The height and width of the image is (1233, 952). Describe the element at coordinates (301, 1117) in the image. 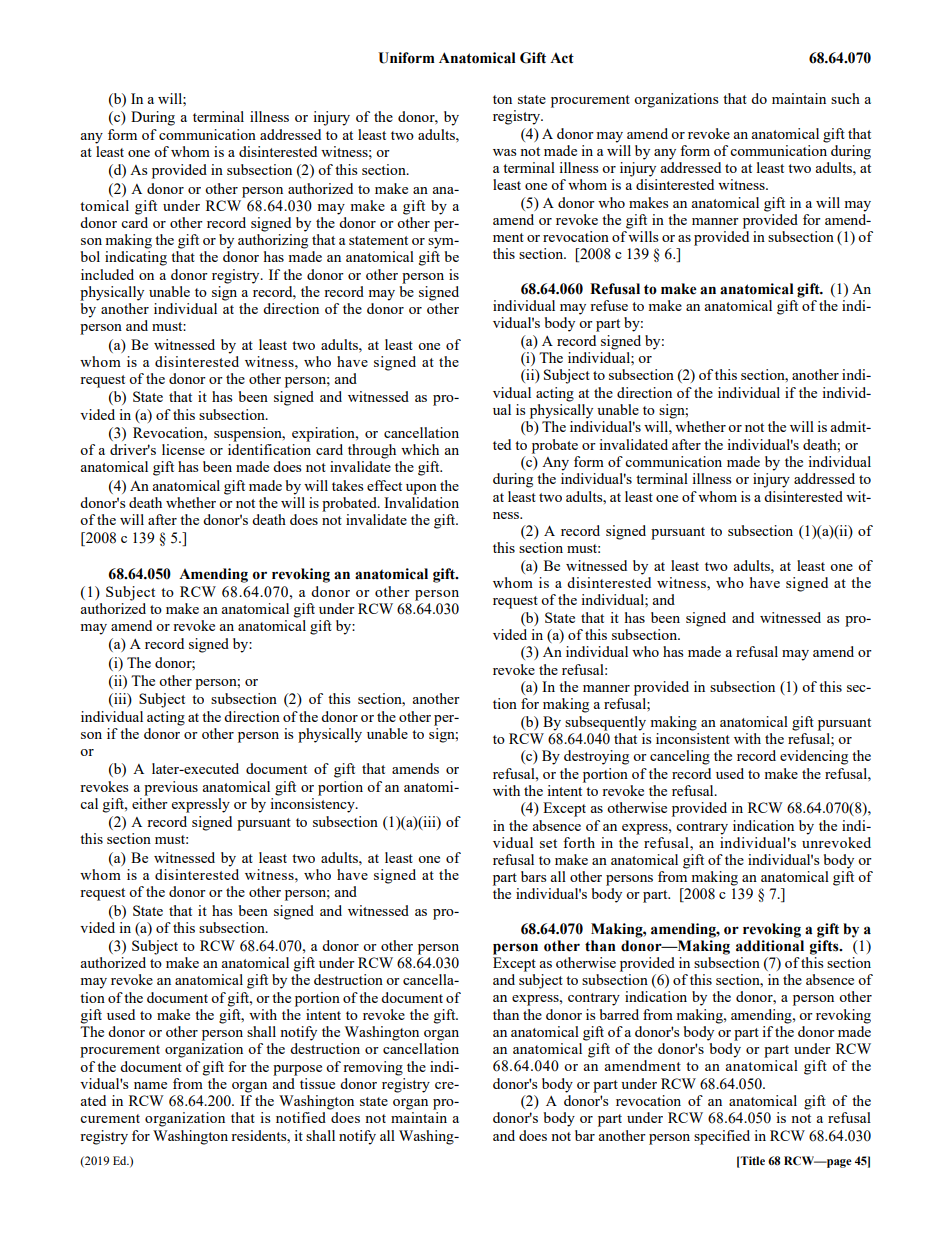

I see `notified` at that location.
